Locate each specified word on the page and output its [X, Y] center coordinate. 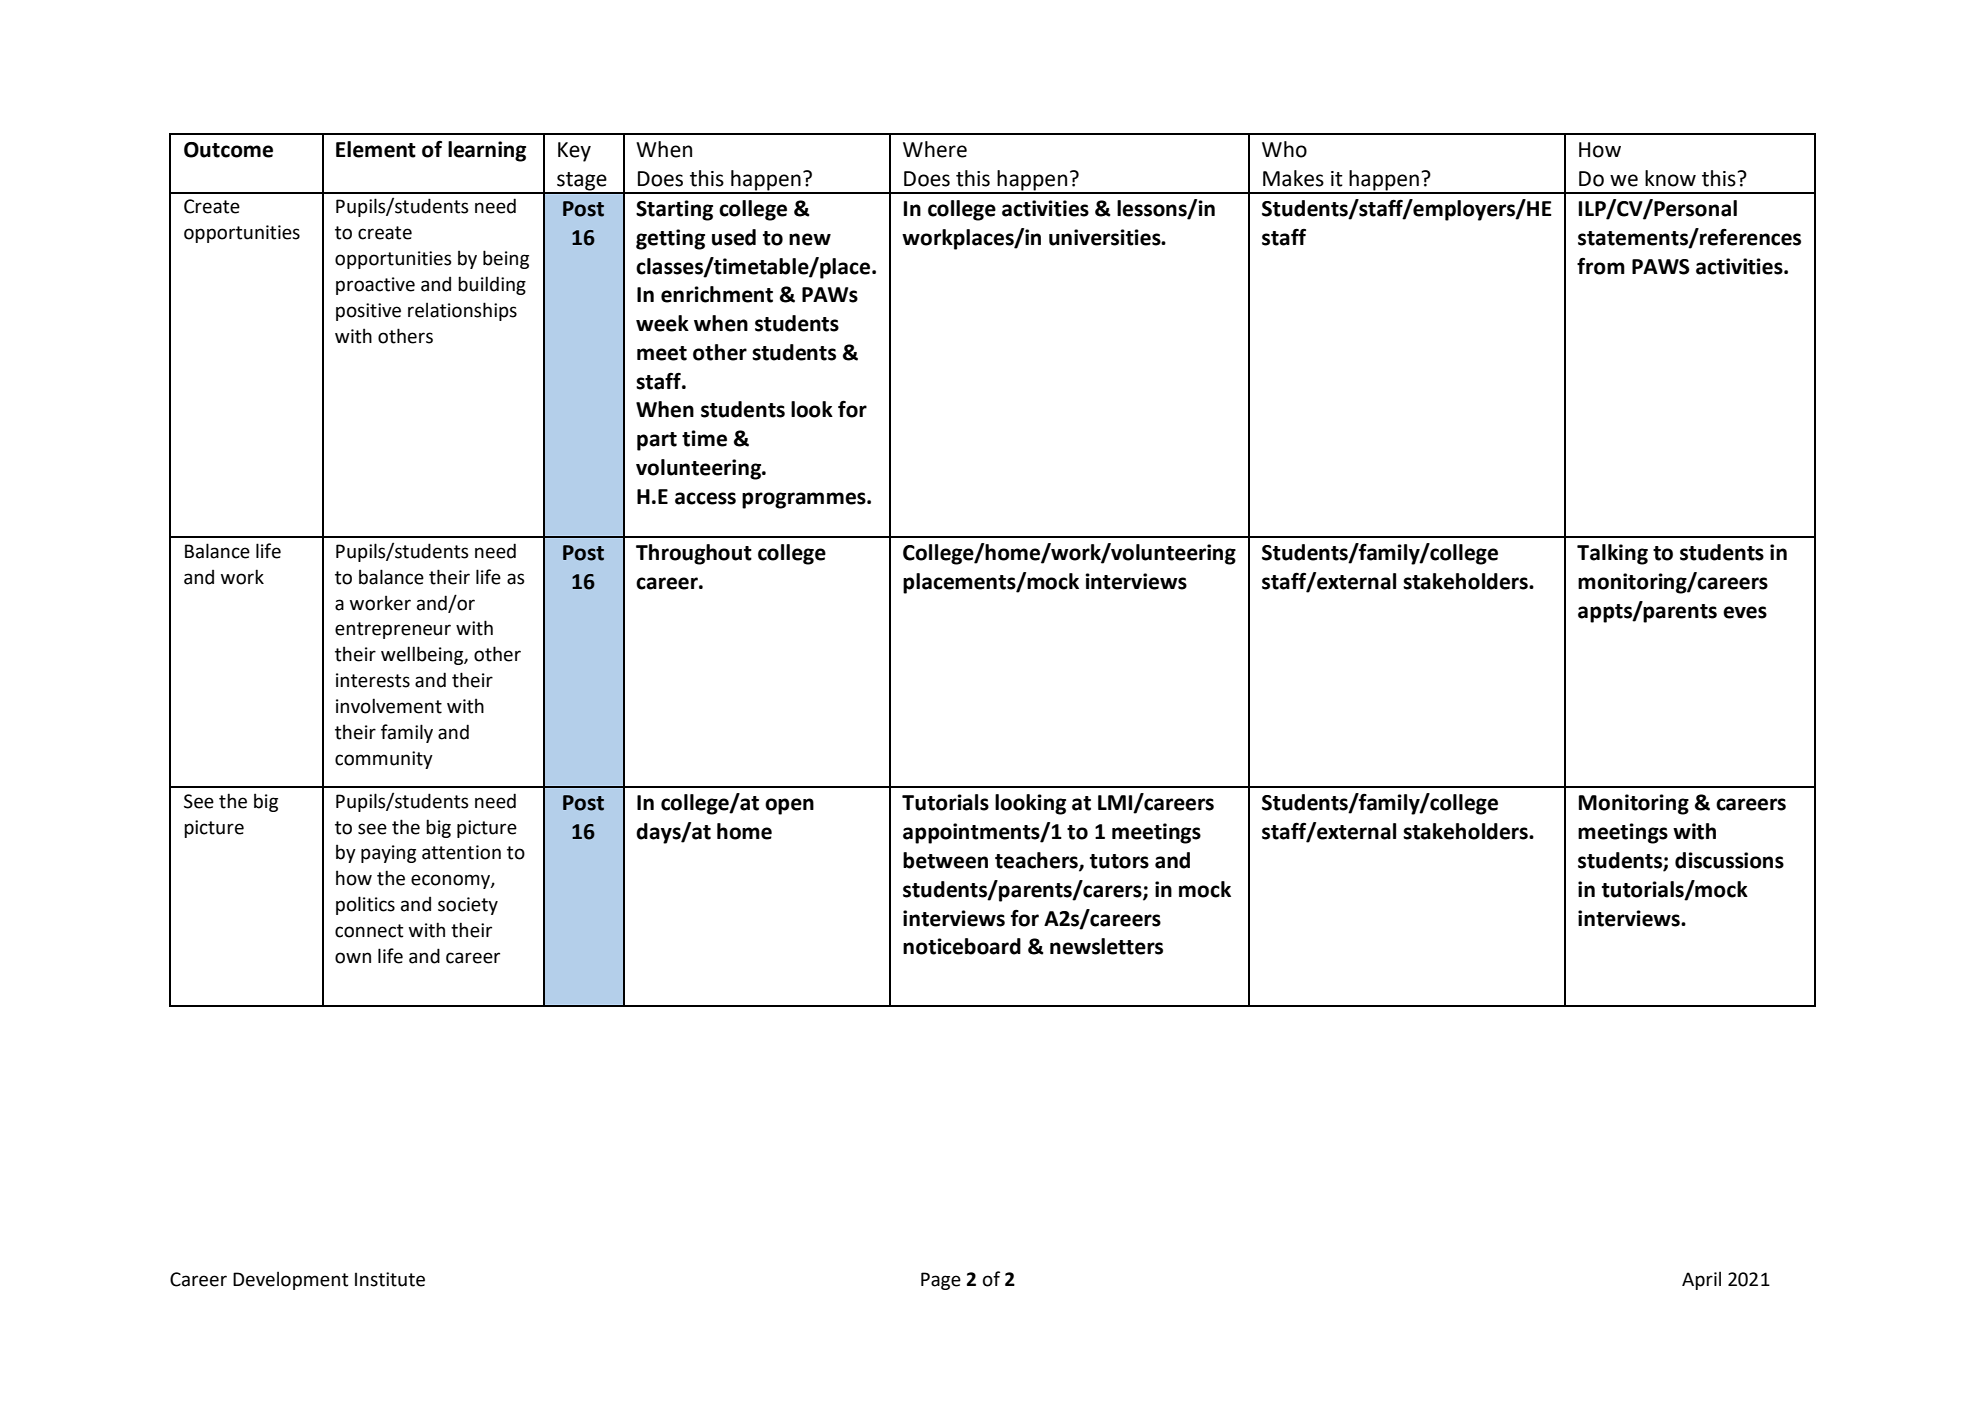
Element [376, 149]
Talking [1612, 554]
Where [935, 149]
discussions [1729, 860]
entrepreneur [393, 630]
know [1670, 178]
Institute [390, 1279]
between [945, 860]
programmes [805, 500]
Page [941, 1281]
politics [365, 905]
